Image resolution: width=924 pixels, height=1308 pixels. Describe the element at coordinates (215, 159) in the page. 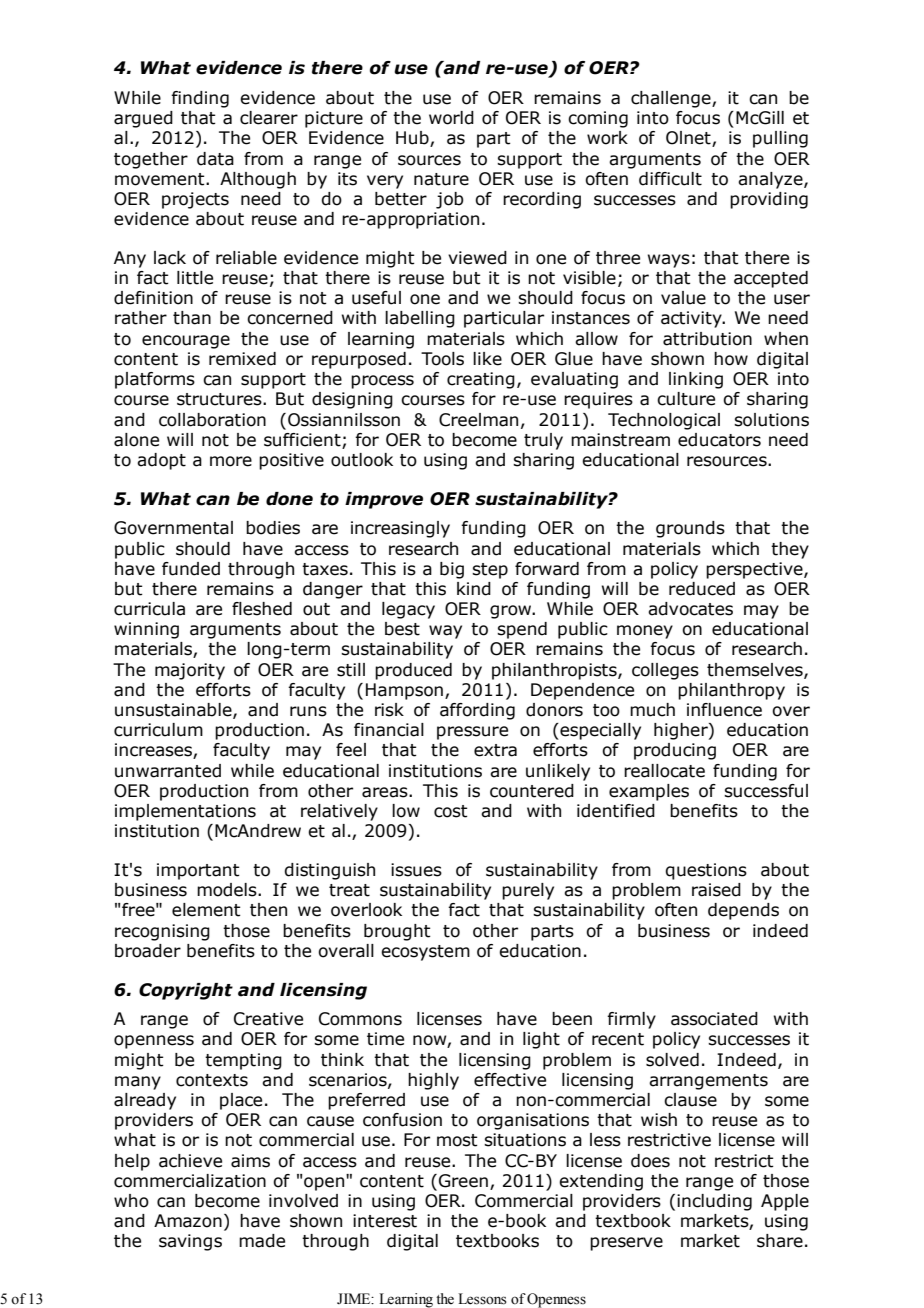

I see `data` at that location.
